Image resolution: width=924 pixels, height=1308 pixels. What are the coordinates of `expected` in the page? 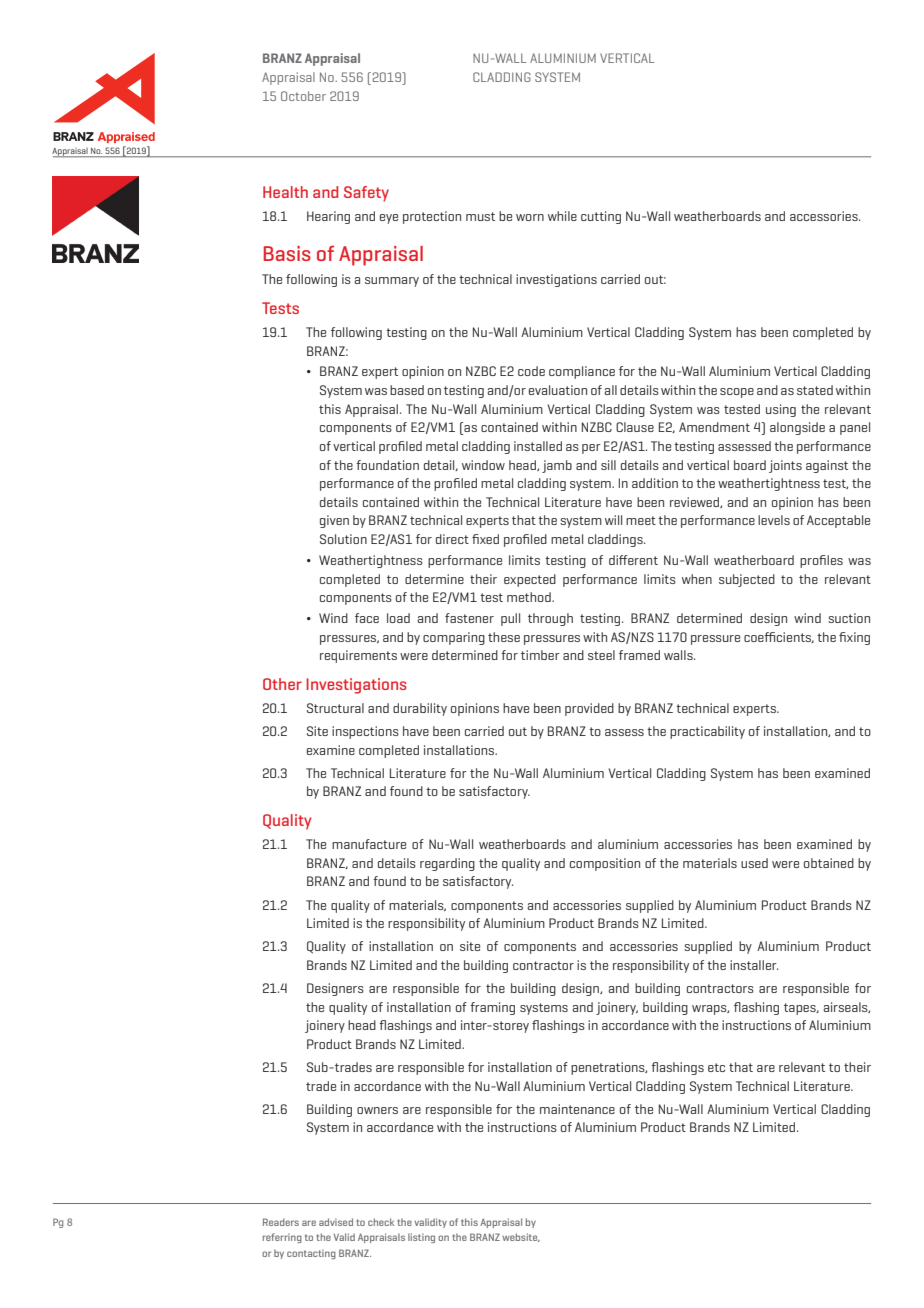 It's located at (530, 580).
